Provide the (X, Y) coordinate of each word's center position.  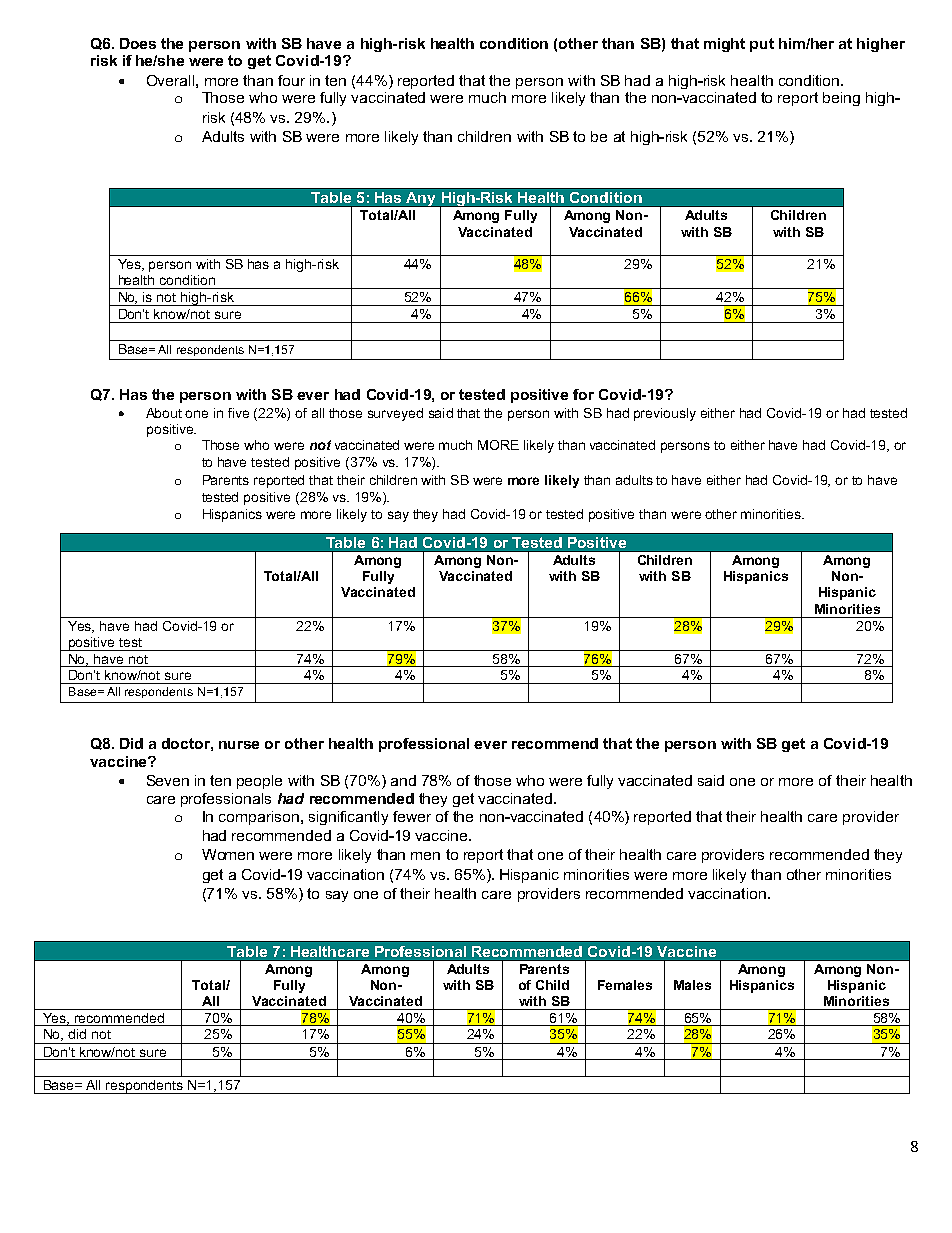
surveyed (395, 414)
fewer (412, 816)
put (762, 45)
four (291, 80)
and (403, 780)
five (238, 413)
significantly (348, 818)
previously (665, 414)
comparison (259, 818)
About (164, 413)
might (724, 45)
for (583, 394)
